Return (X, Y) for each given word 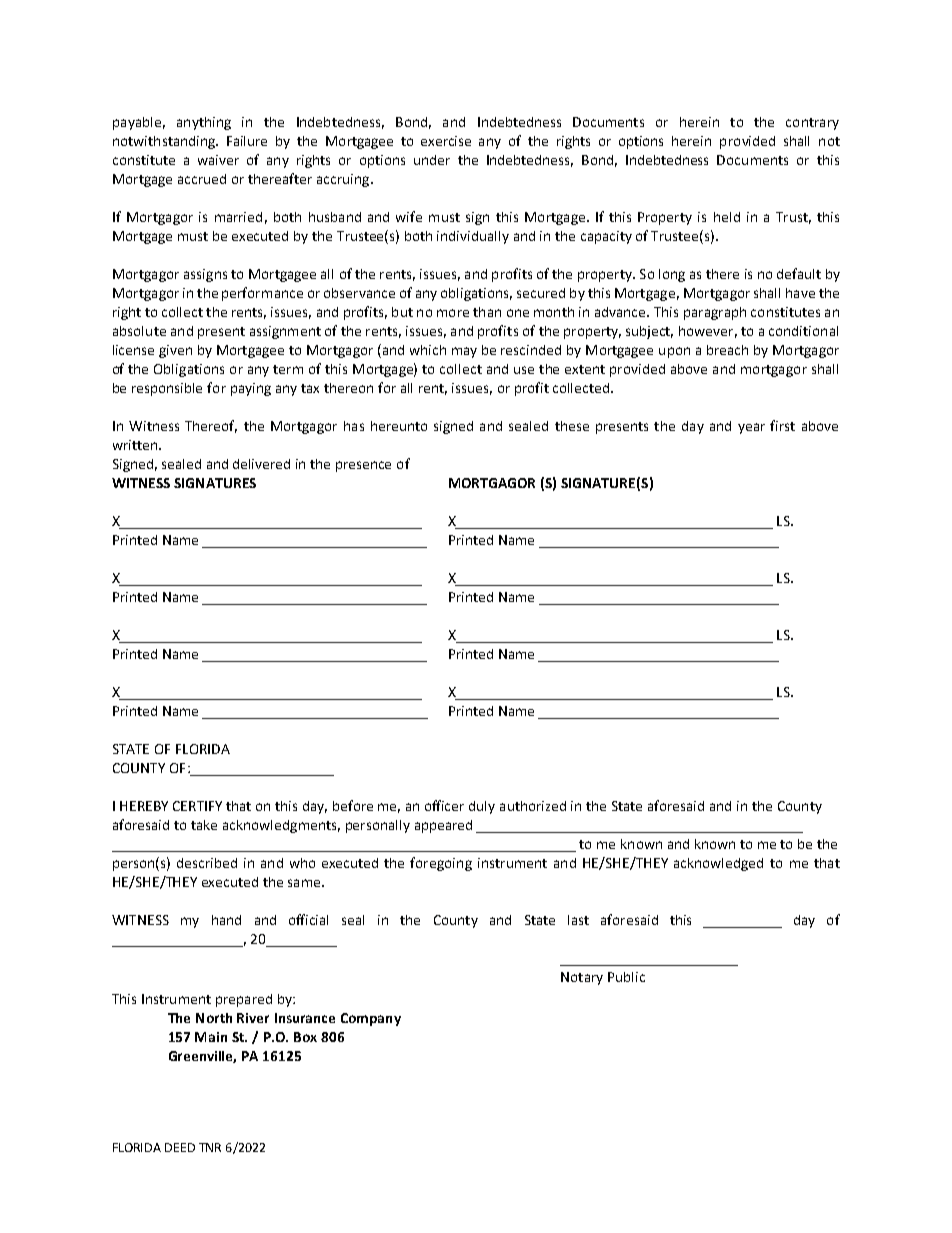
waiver (218, 160)
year (751, 428)
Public (626, 977)
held (727, 217)
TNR (210, 1147)
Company (371, 1019)
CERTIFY (197, 806)
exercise (446, 141)
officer (444, 805)
